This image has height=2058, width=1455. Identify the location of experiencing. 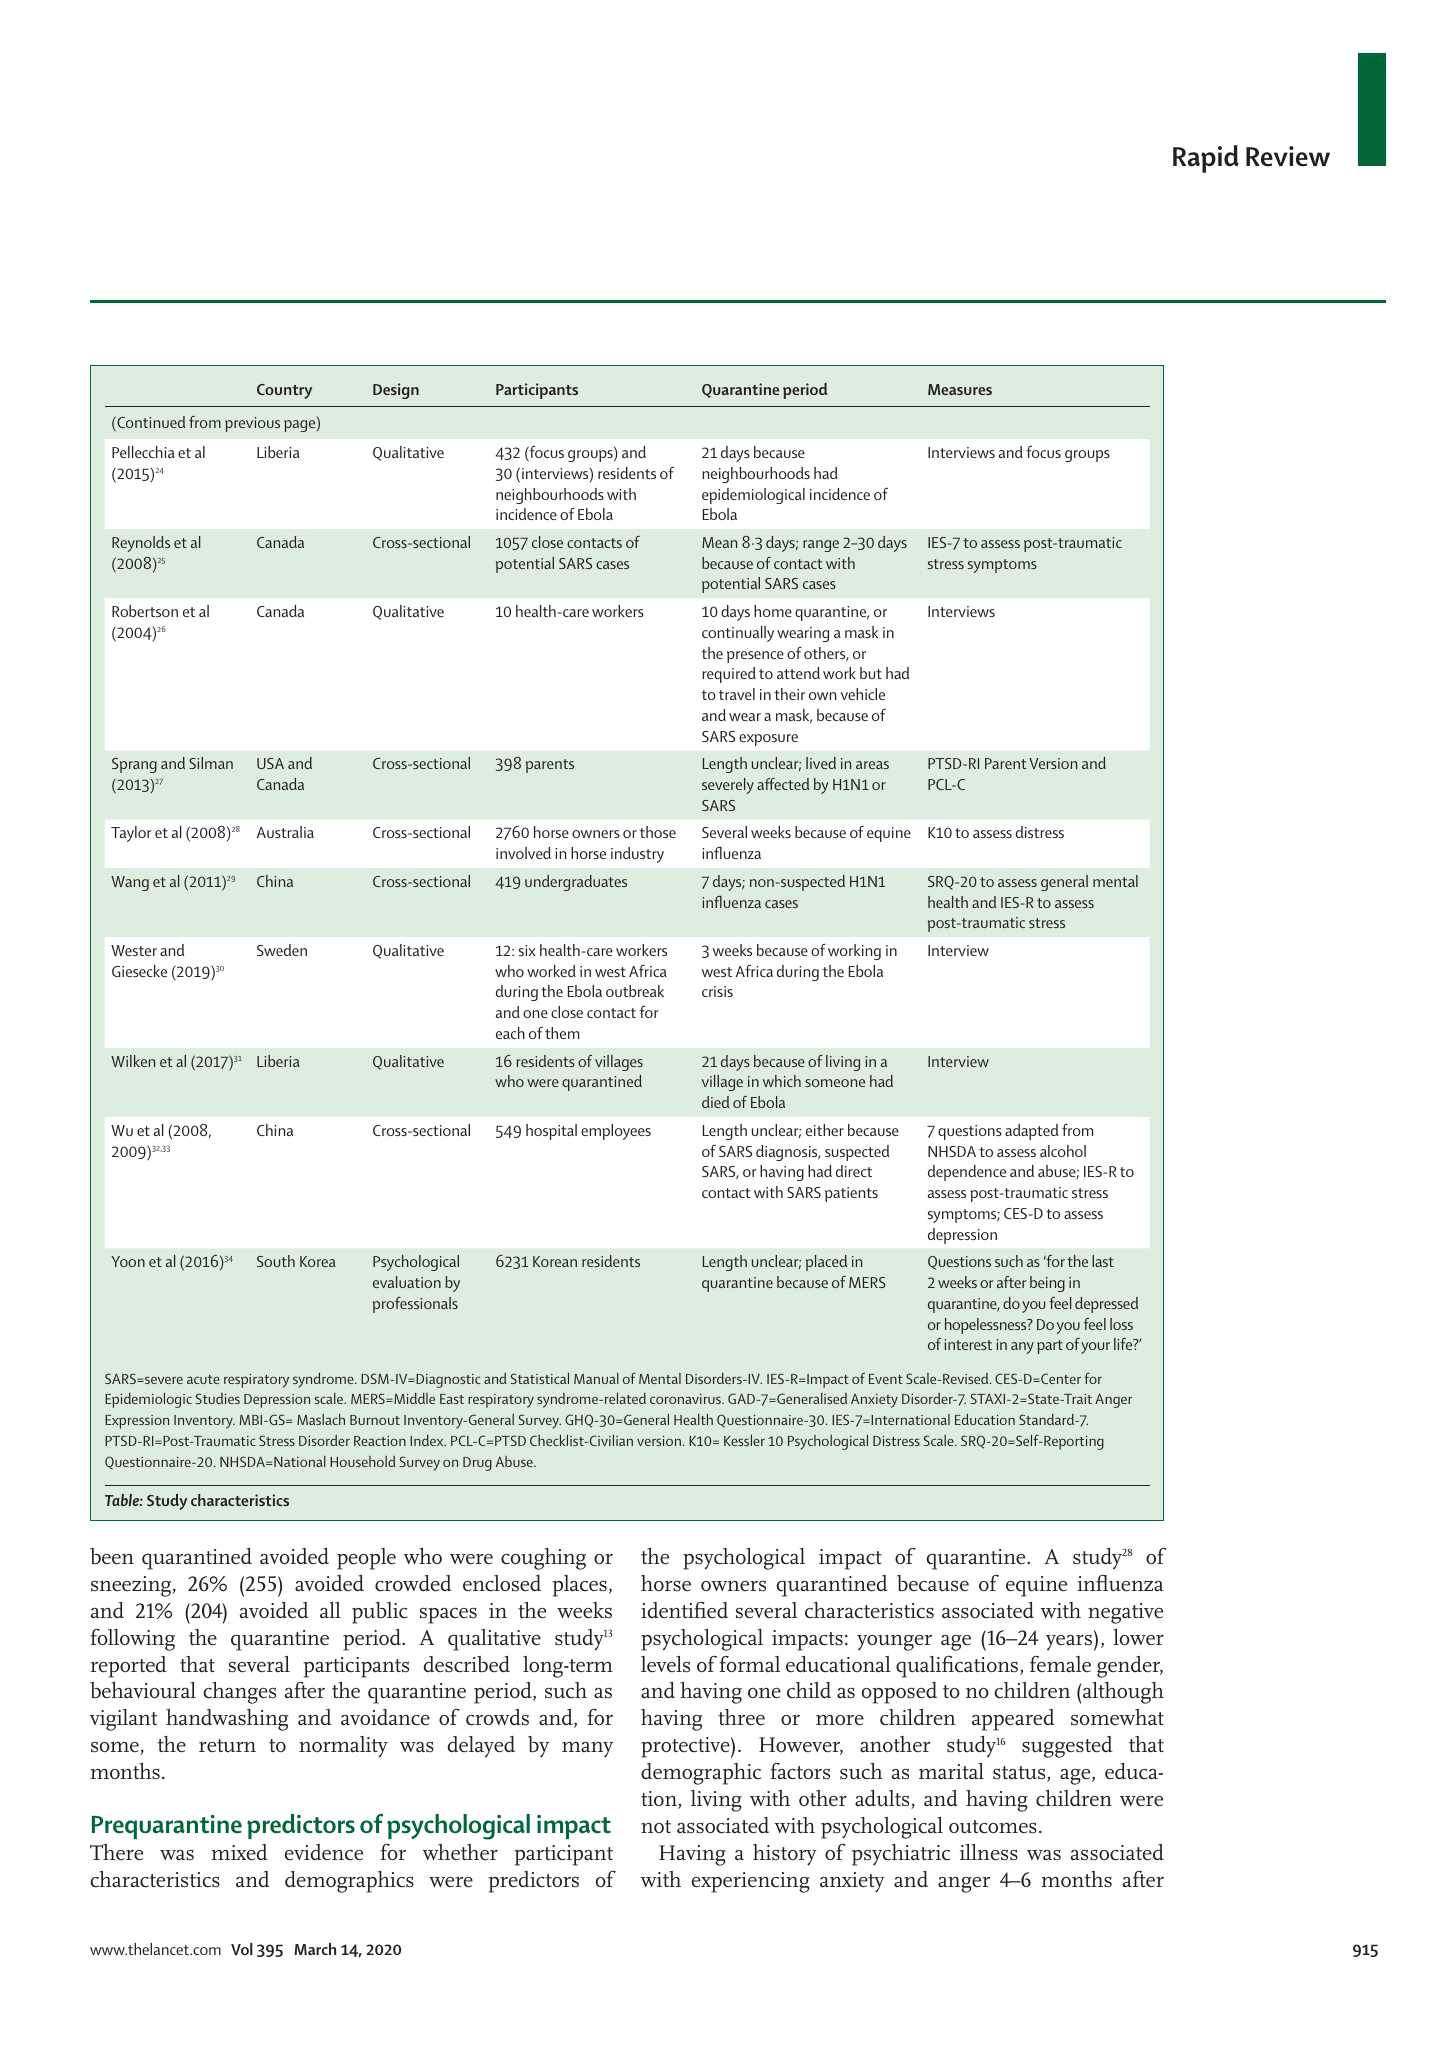
(751, 1882).
